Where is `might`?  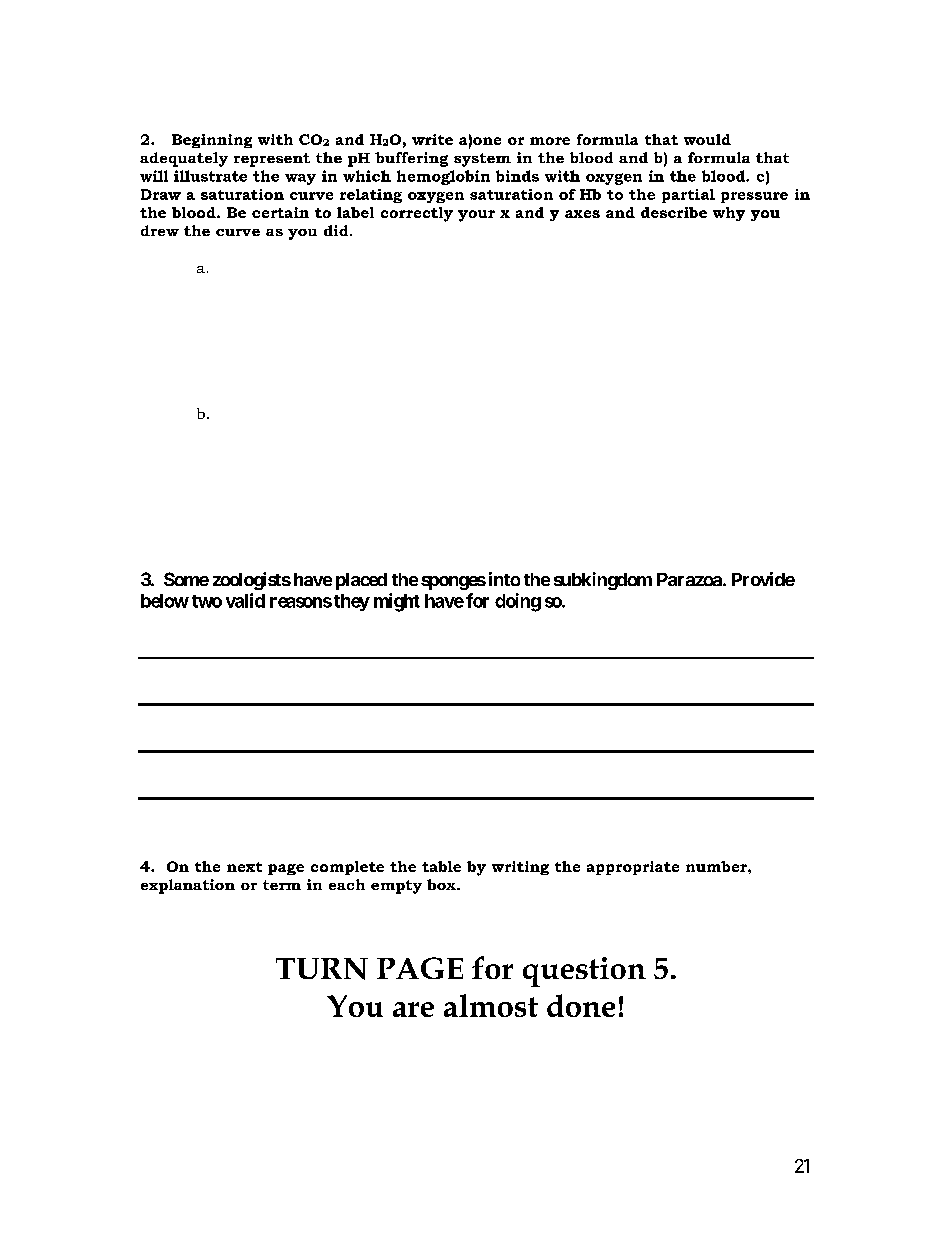 might is located at coordinates (397, 602).
